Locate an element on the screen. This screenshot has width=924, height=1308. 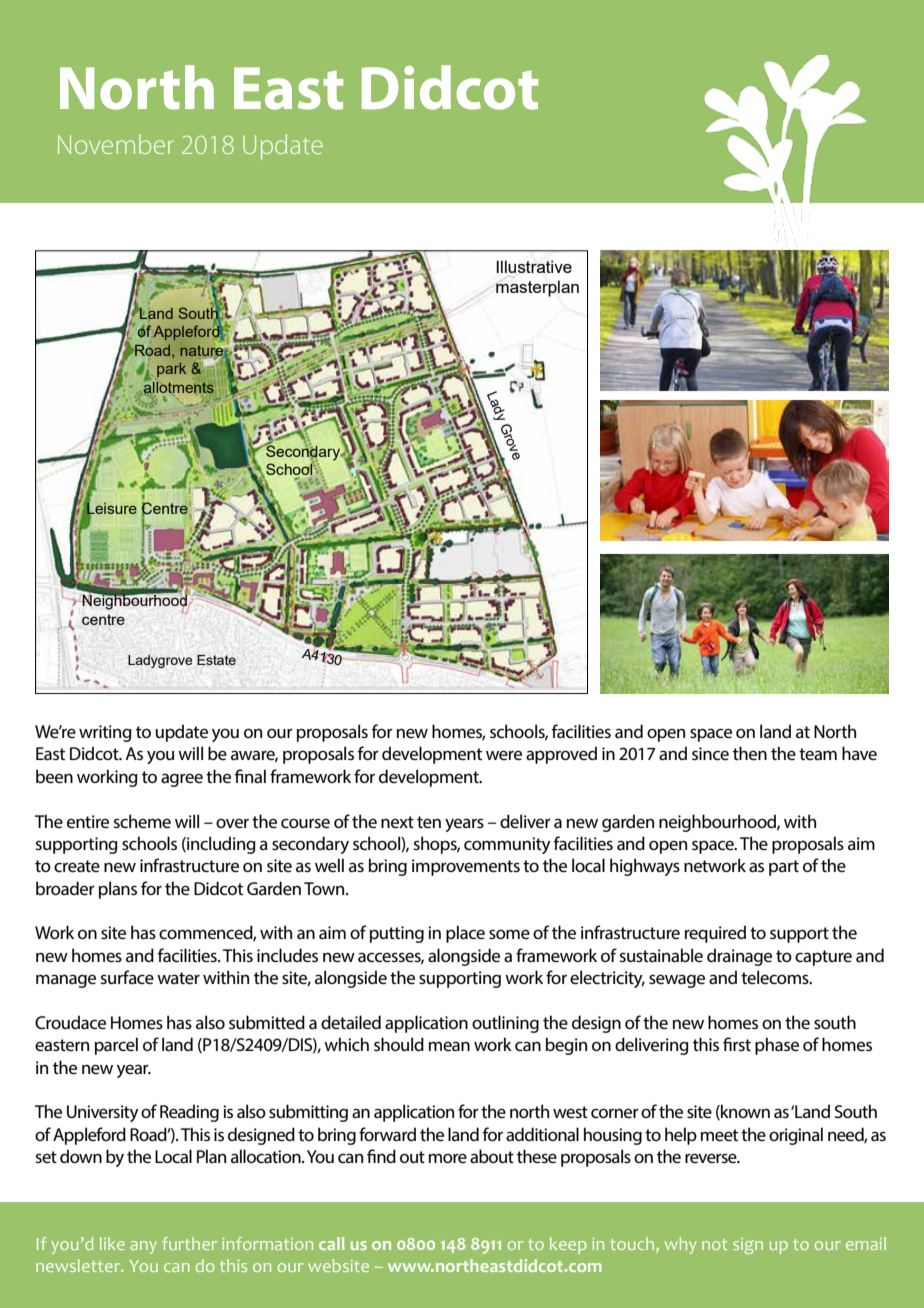
team is located at coordinates (818, 754).
